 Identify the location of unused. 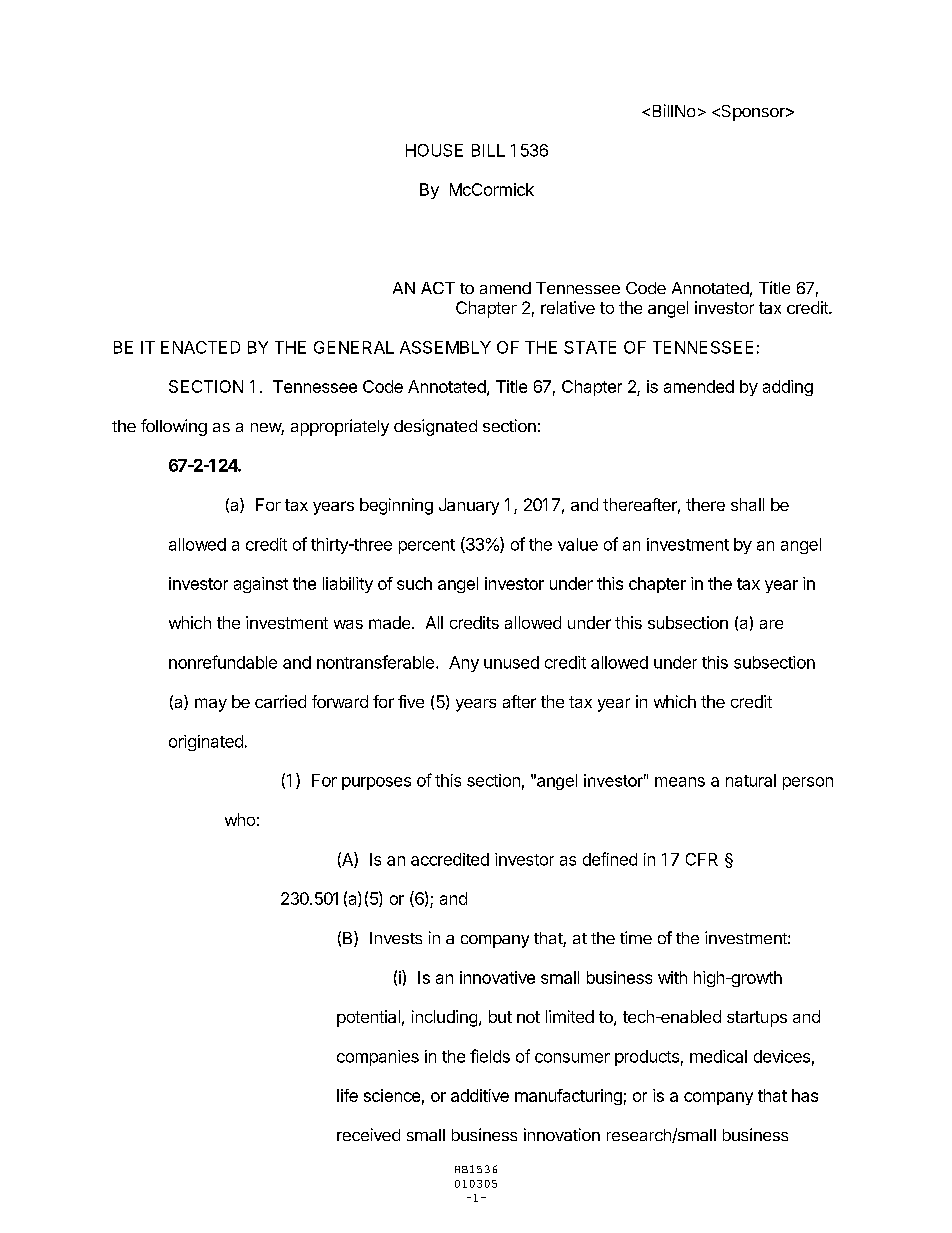
(511, 662).
